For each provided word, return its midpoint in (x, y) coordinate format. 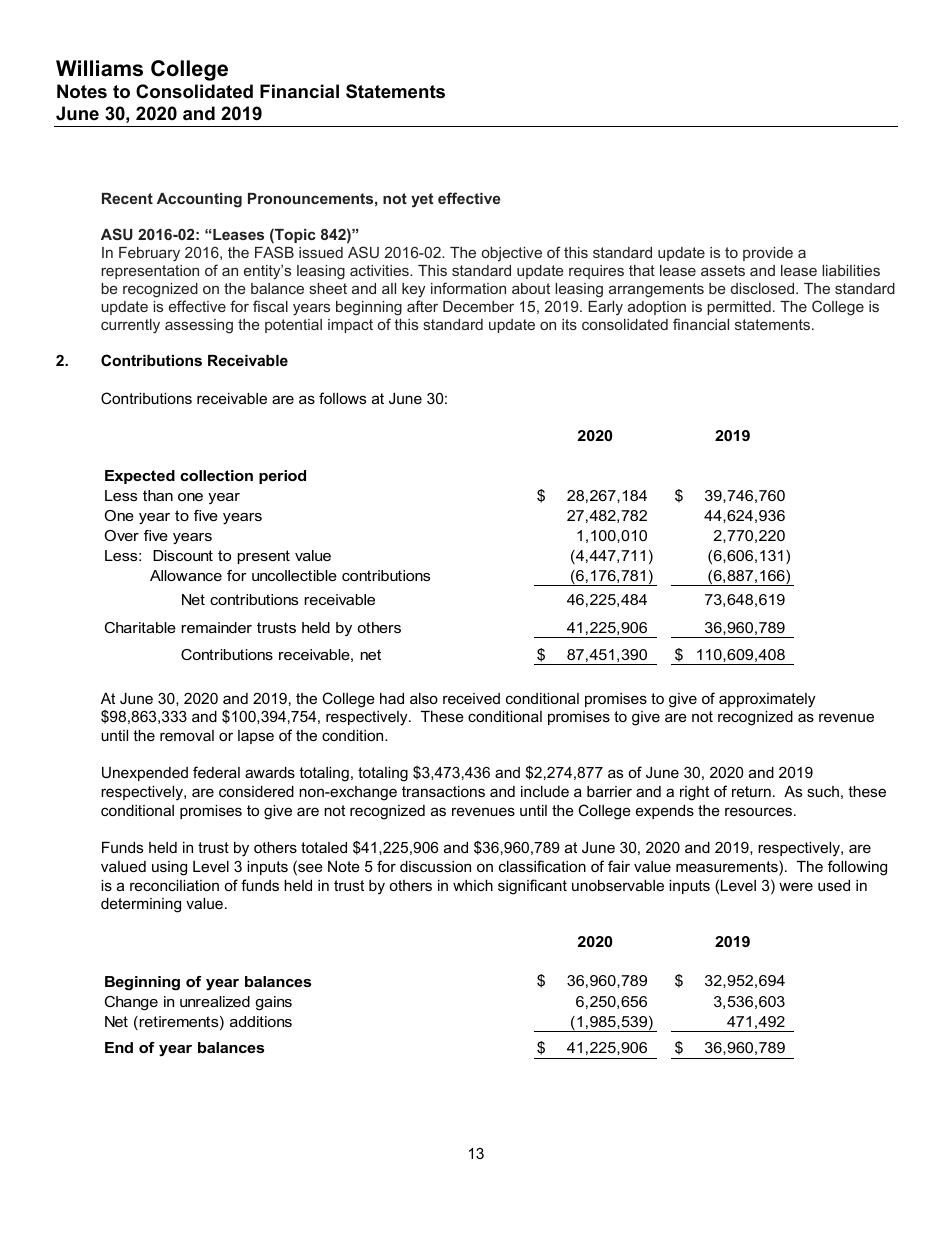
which (473, 885)
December (478, 306)
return (751, 791)
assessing (199, 326)
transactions (443, 791)
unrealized (215, 1001)
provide (768, 254)
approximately (767, 700)
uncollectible (294, 575)
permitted (739, 308)
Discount (183, 555)
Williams (99, 68)
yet (422, 200)
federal (216, 772)
